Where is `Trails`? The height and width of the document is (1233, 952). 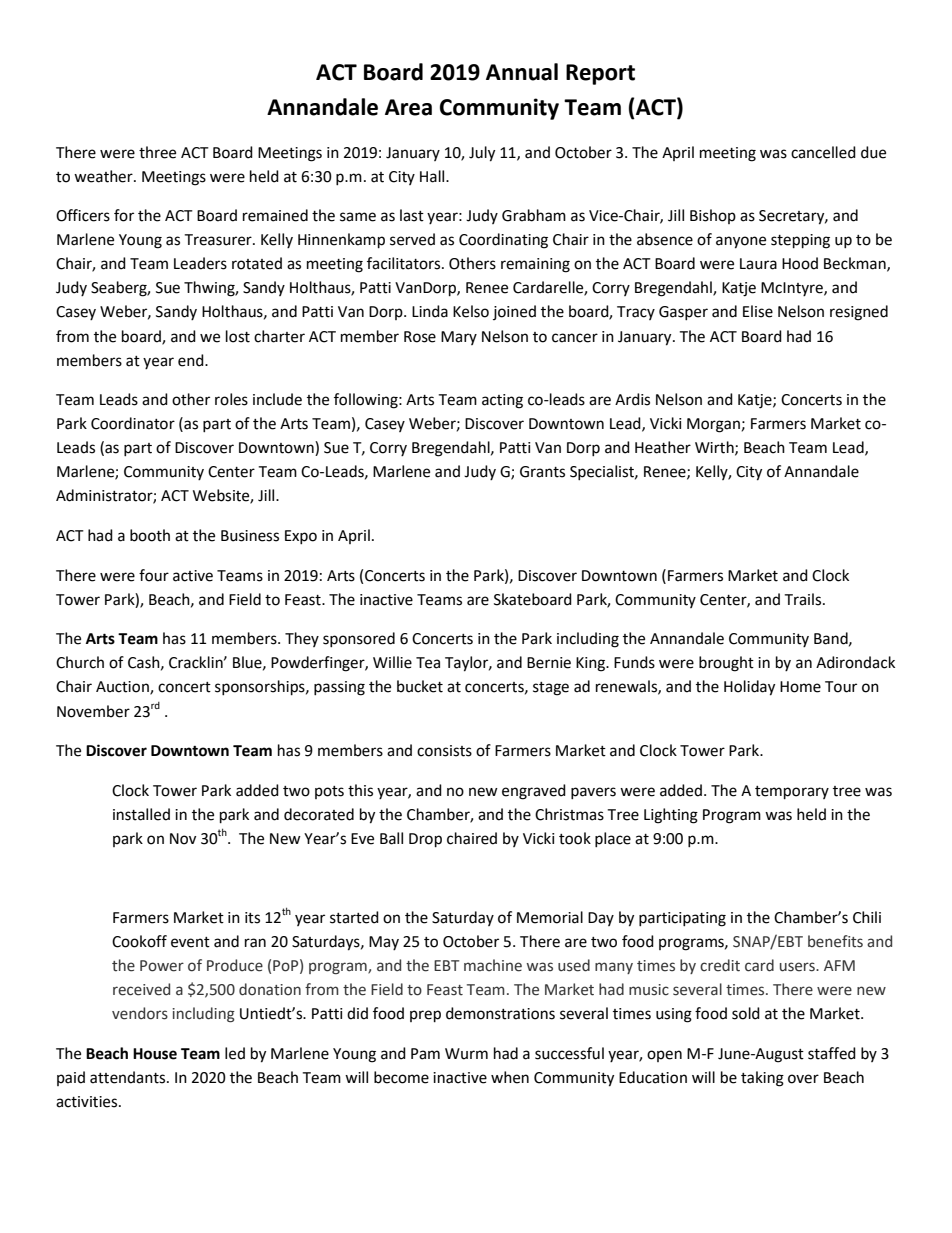
Trails is located at coordinates (804, 599).
